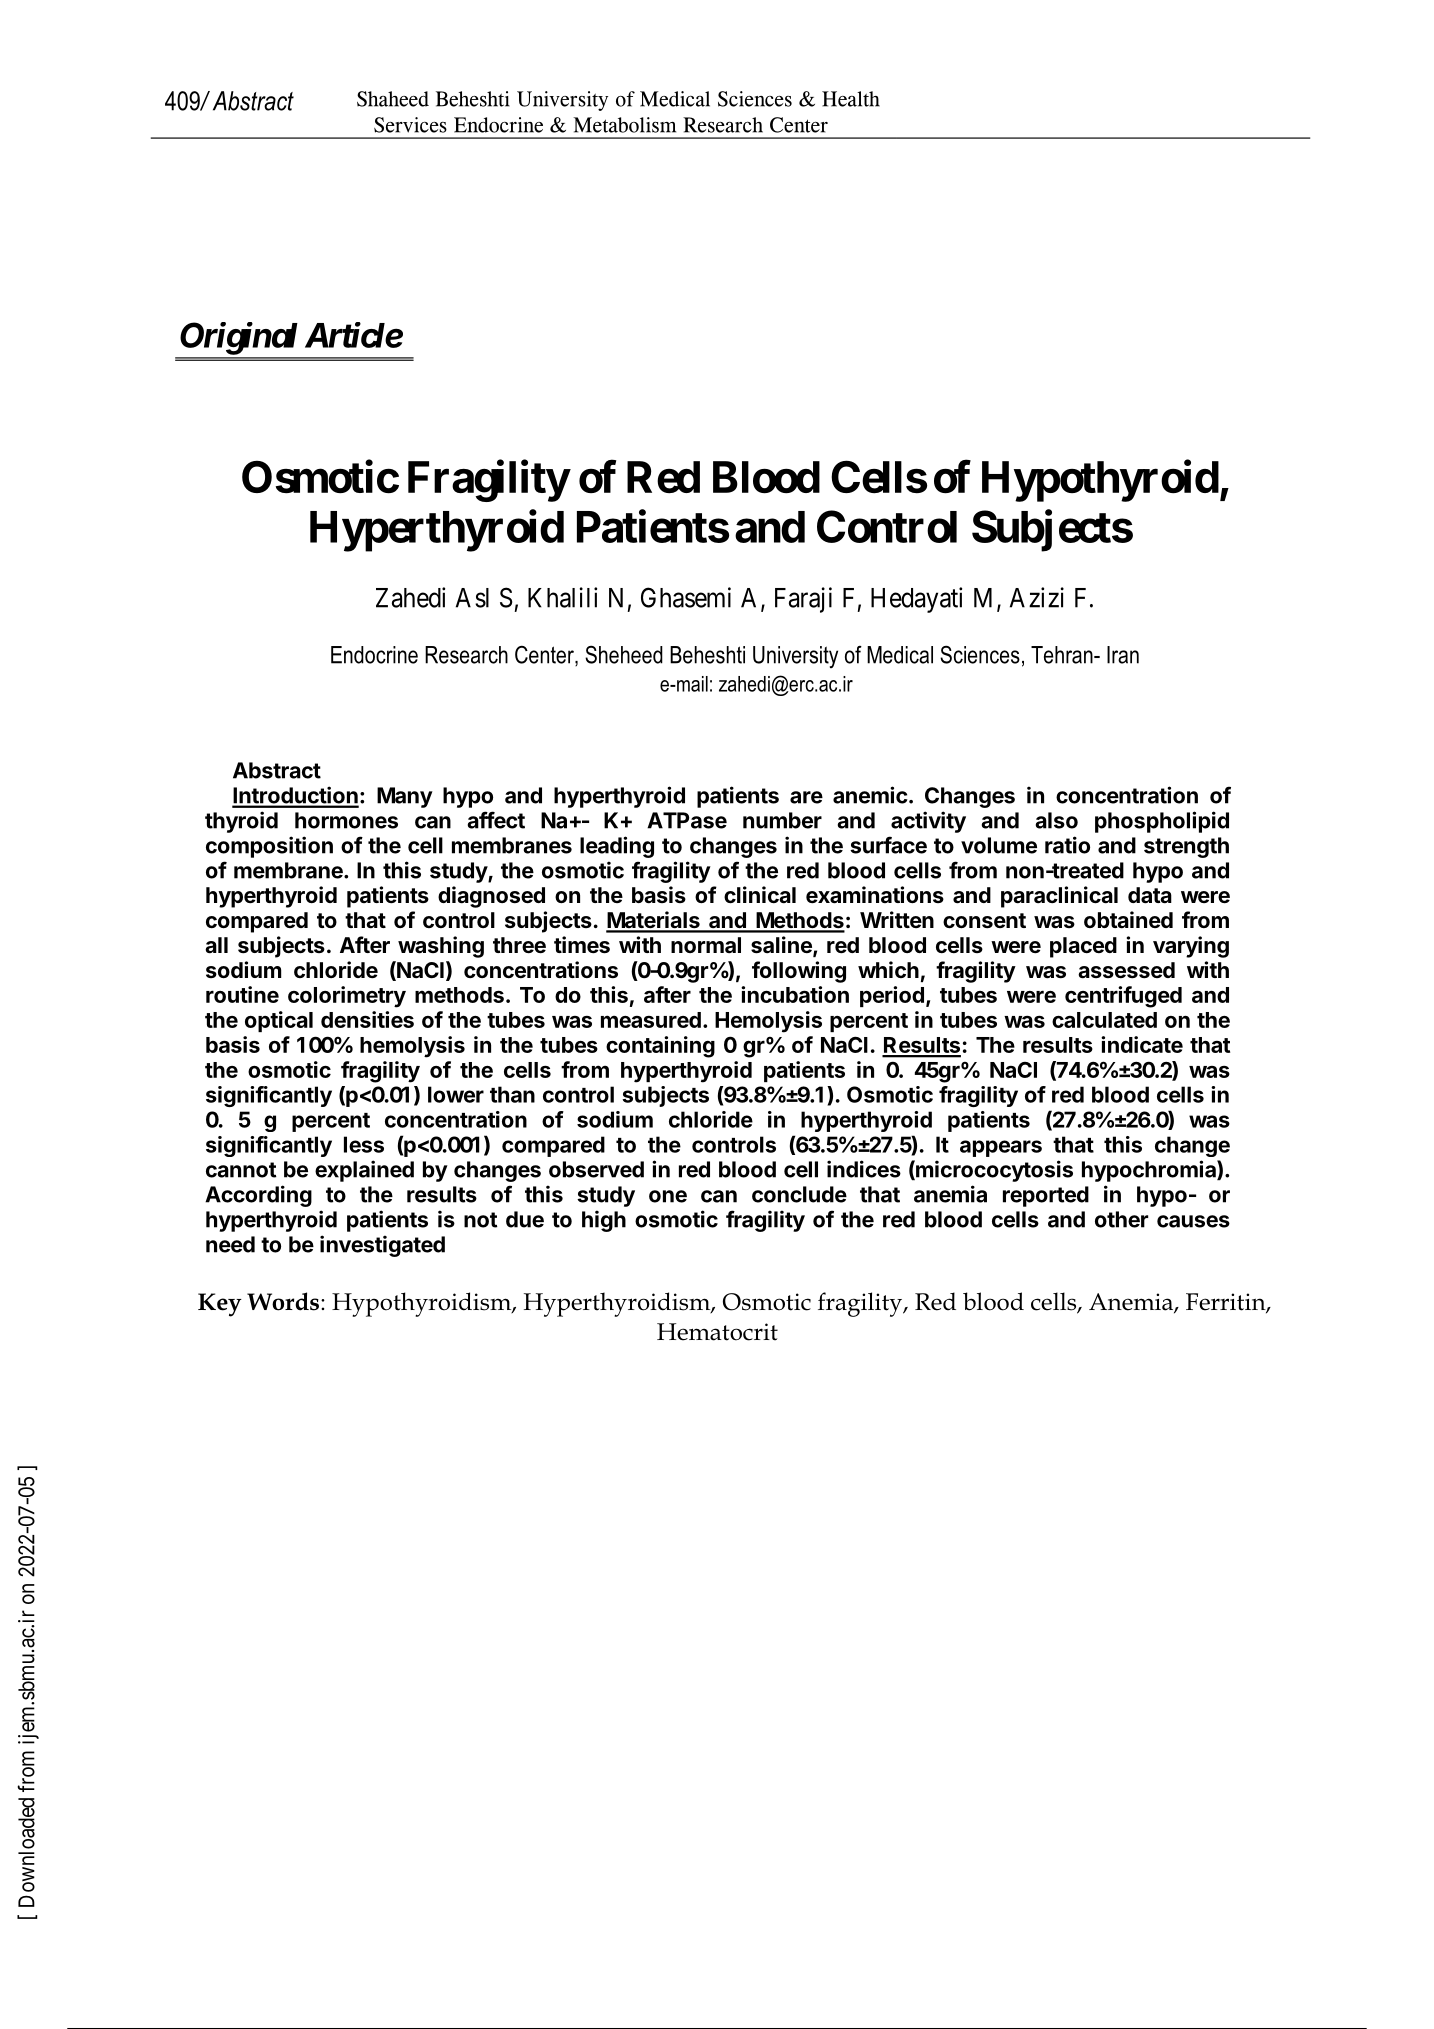 This screenshot has width=1434, height=2029. Describe the element at coordinates (624, 125) in the screenshot. I see `Metabolism` at that location.
